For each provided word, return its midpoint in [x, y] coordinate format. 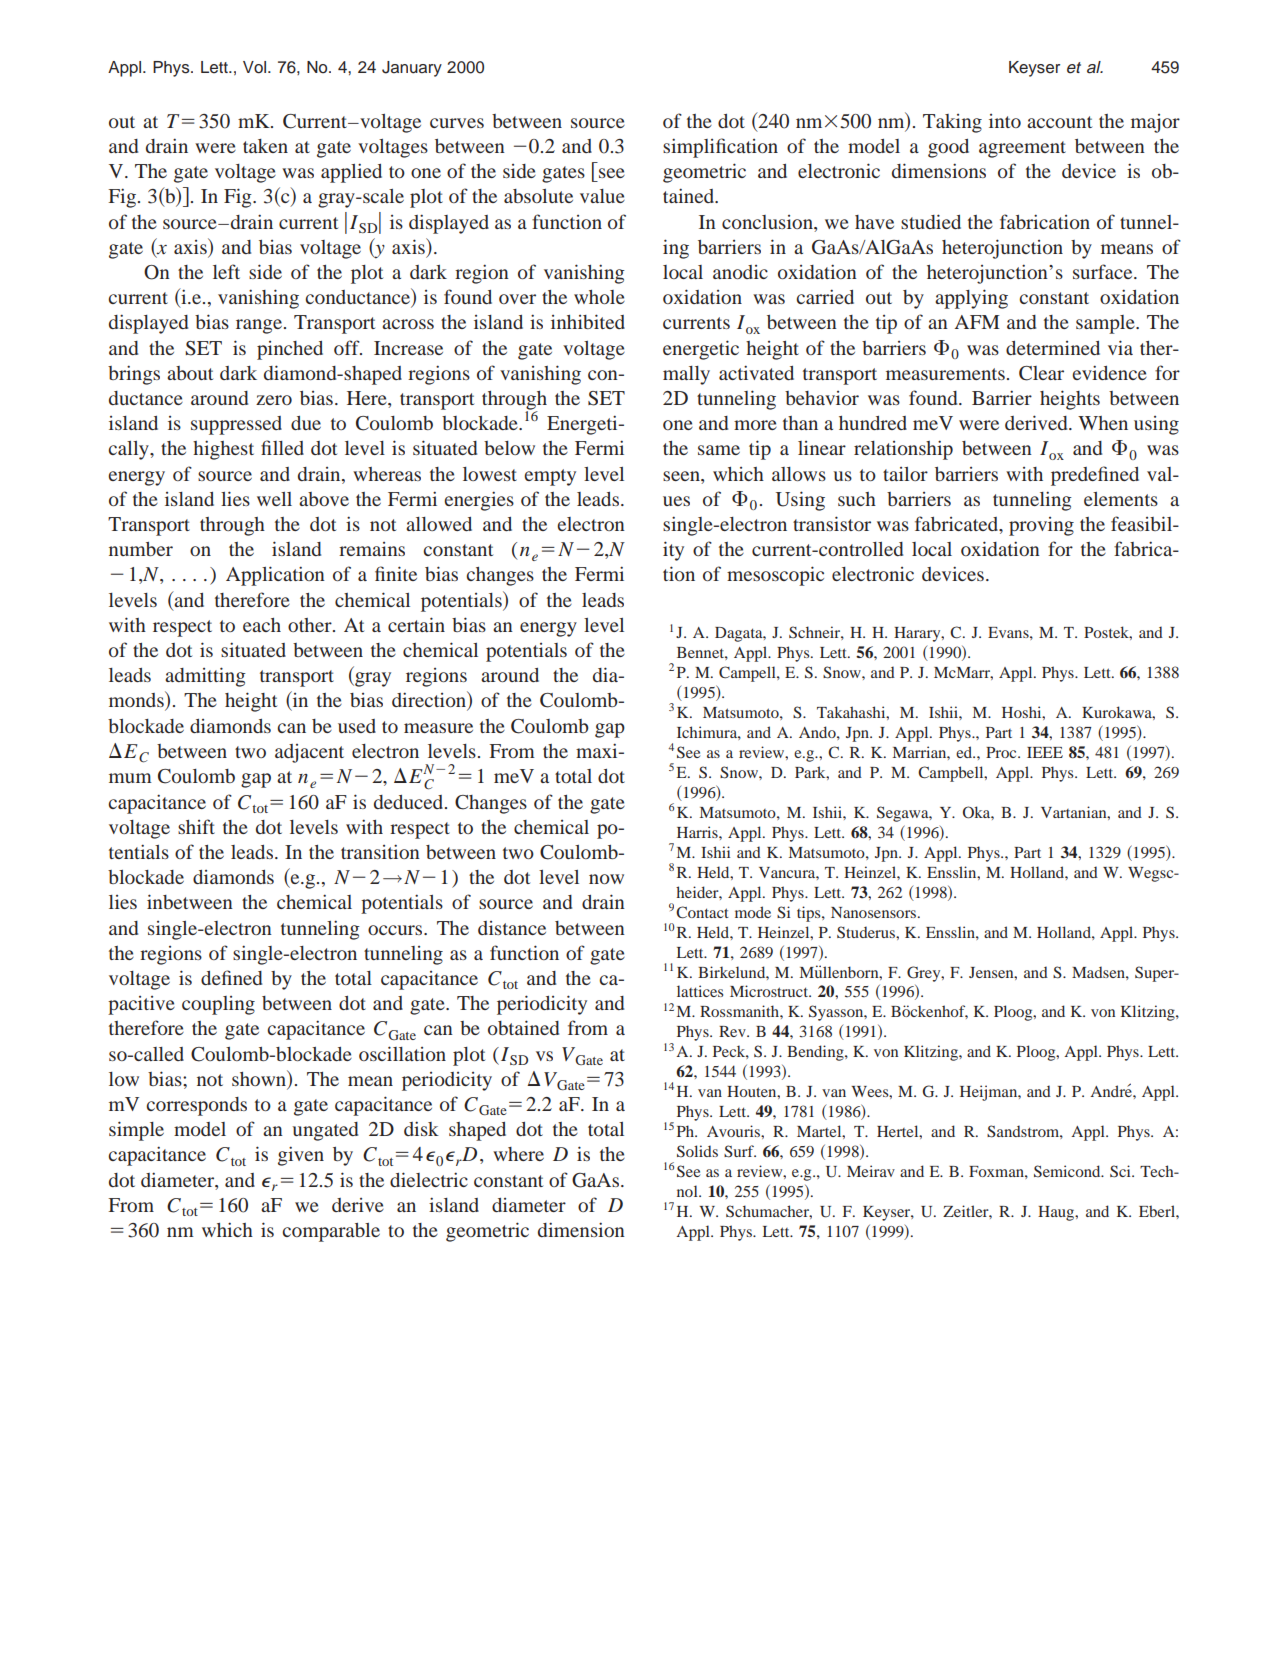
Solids [697, 1151]
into [1005, 121]
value [602, 196]
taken [265, 146]
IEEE [1045, 752]
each [262, 625]
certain [416, 624]
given [301, 1156]
